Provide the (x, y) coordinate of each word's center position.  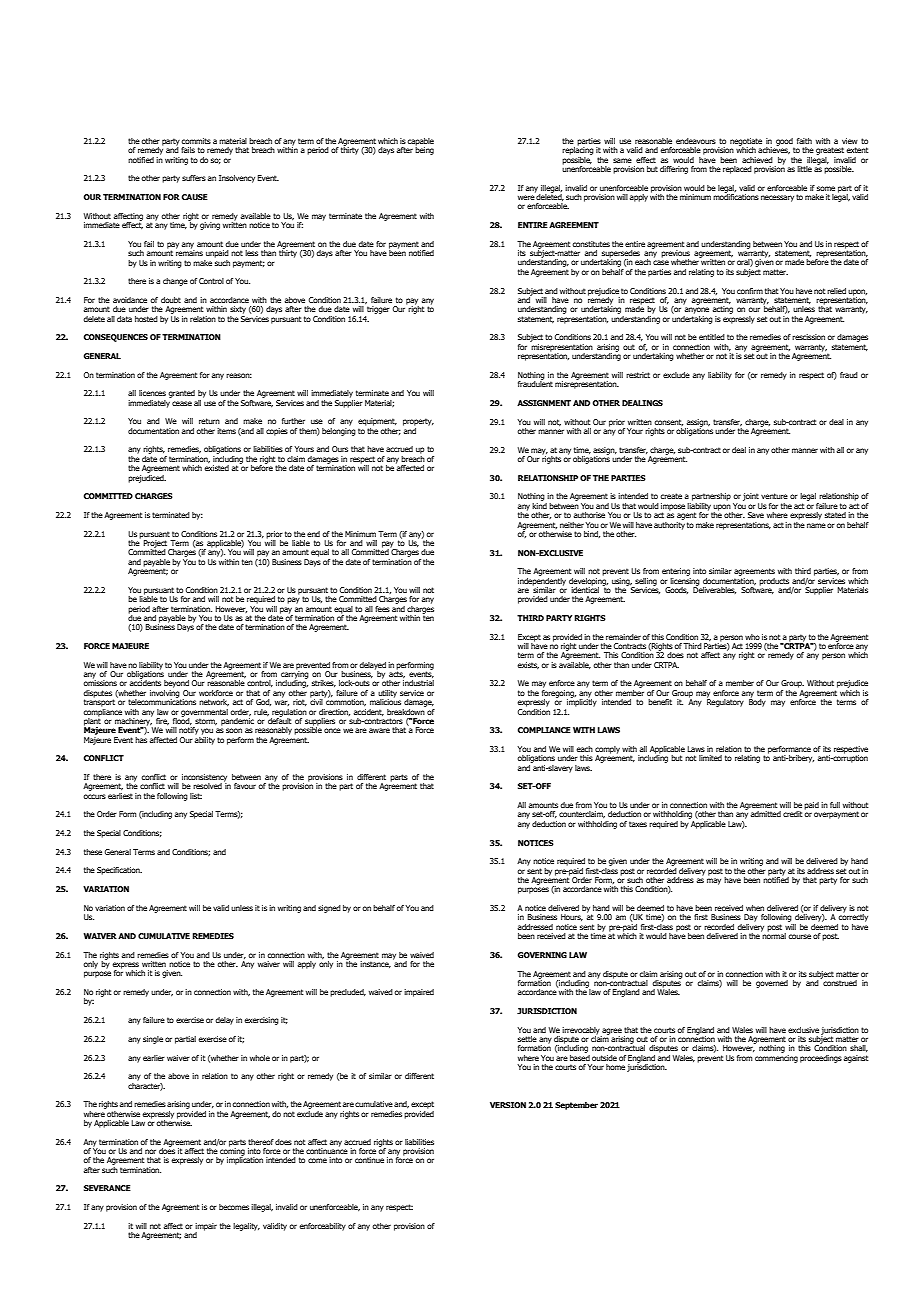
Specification (119, 871)
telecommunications (162, 701)
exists (528, 665)
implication (245, 1160)
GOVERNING (542, 955)
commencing (776, 1059)
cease (182, 403)
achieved (757, 160)
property (418, 423)
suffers (194, 178)
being (424, 150)
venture (774, 496)
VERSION (508, 1105)
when (755, 908)
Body (757, 702)
